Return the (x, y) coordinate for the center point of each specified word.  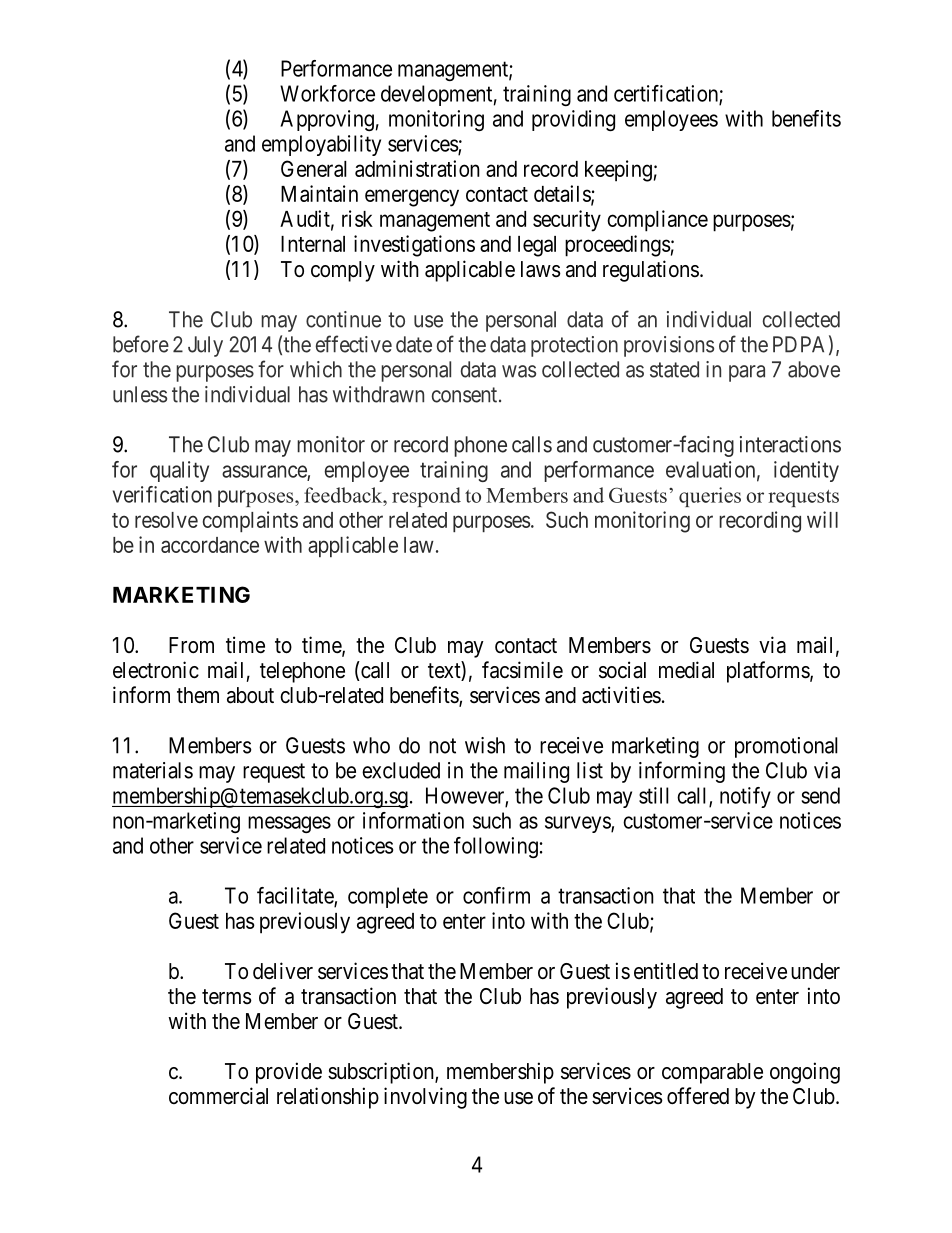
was (519, 371)
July (205, 346)
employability (321, 145)
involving (425, 1098)
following (496, 847)
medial (686, 670)
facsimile (522, 670)
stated (674, 369)
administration (417, 168)
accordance (210, 545)
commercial (218, 1096)
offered (698, 1096)
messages (289, 824)
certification (667, 94)
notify (745, 797)
